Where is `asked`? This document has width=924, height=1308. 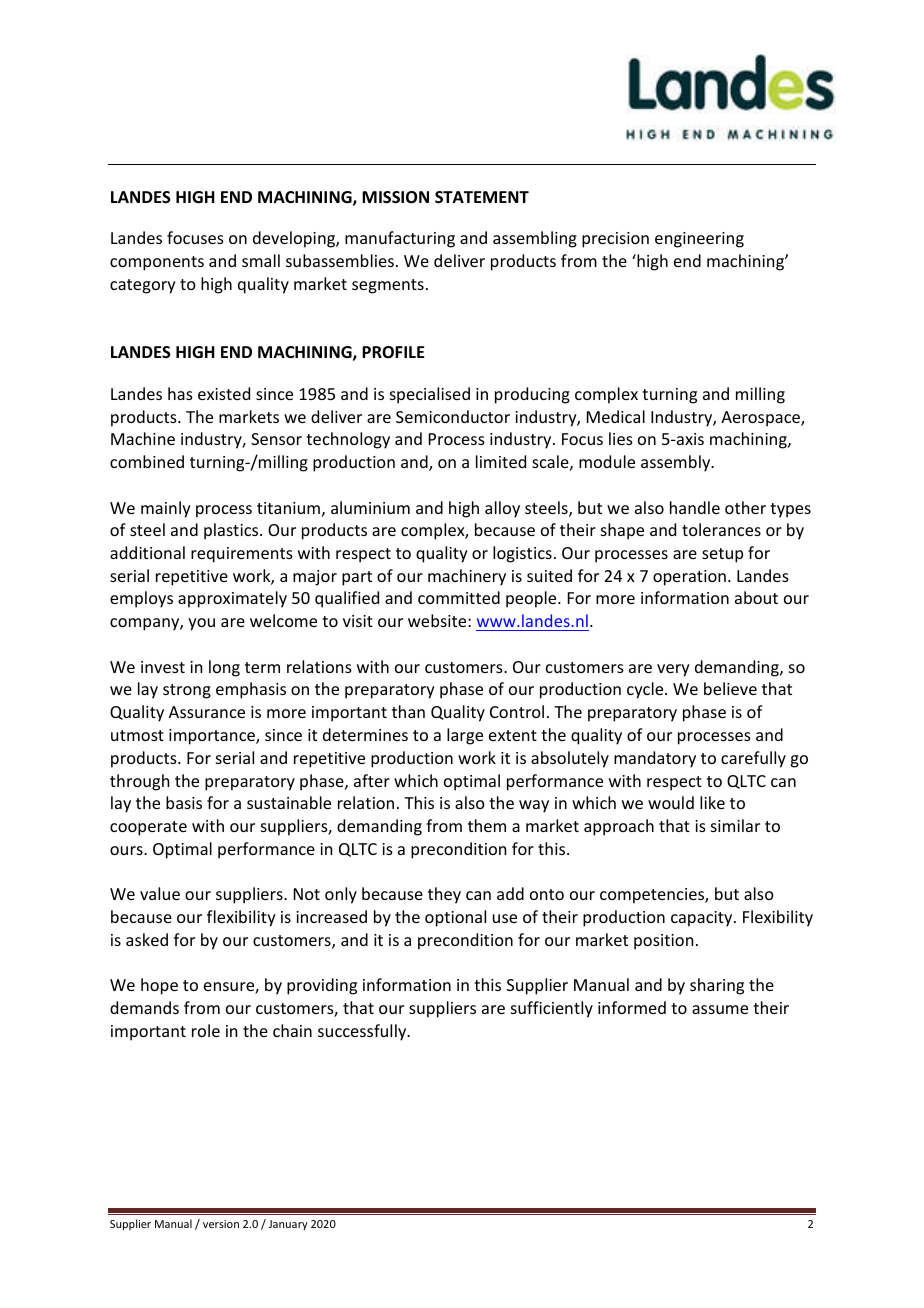
asked is located at coordinates (147, 939).
